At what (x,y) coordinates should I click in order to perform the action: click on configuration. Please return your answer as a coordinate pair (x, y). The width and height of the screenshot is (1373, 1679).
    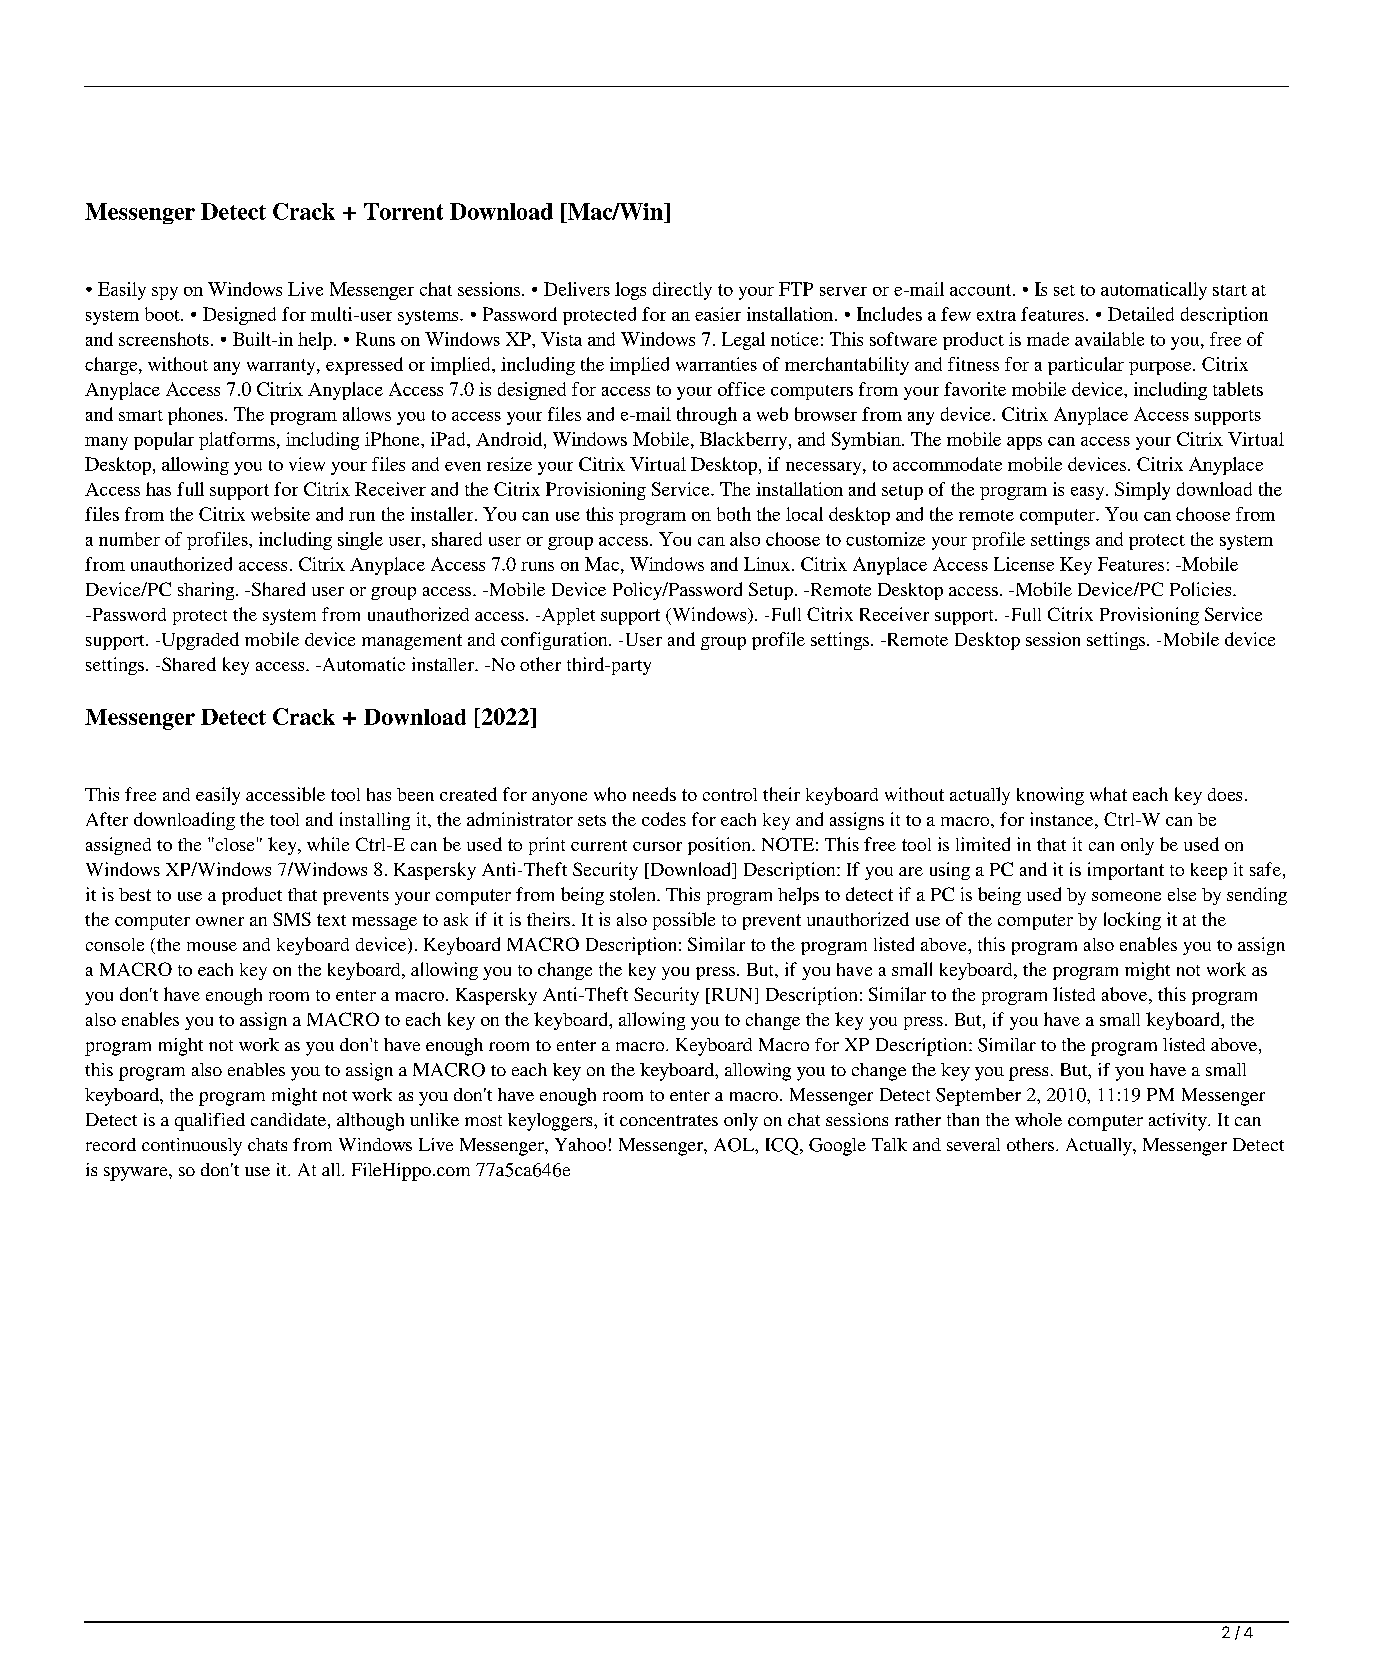
    Looking at the image, I should click on (555, 641).
